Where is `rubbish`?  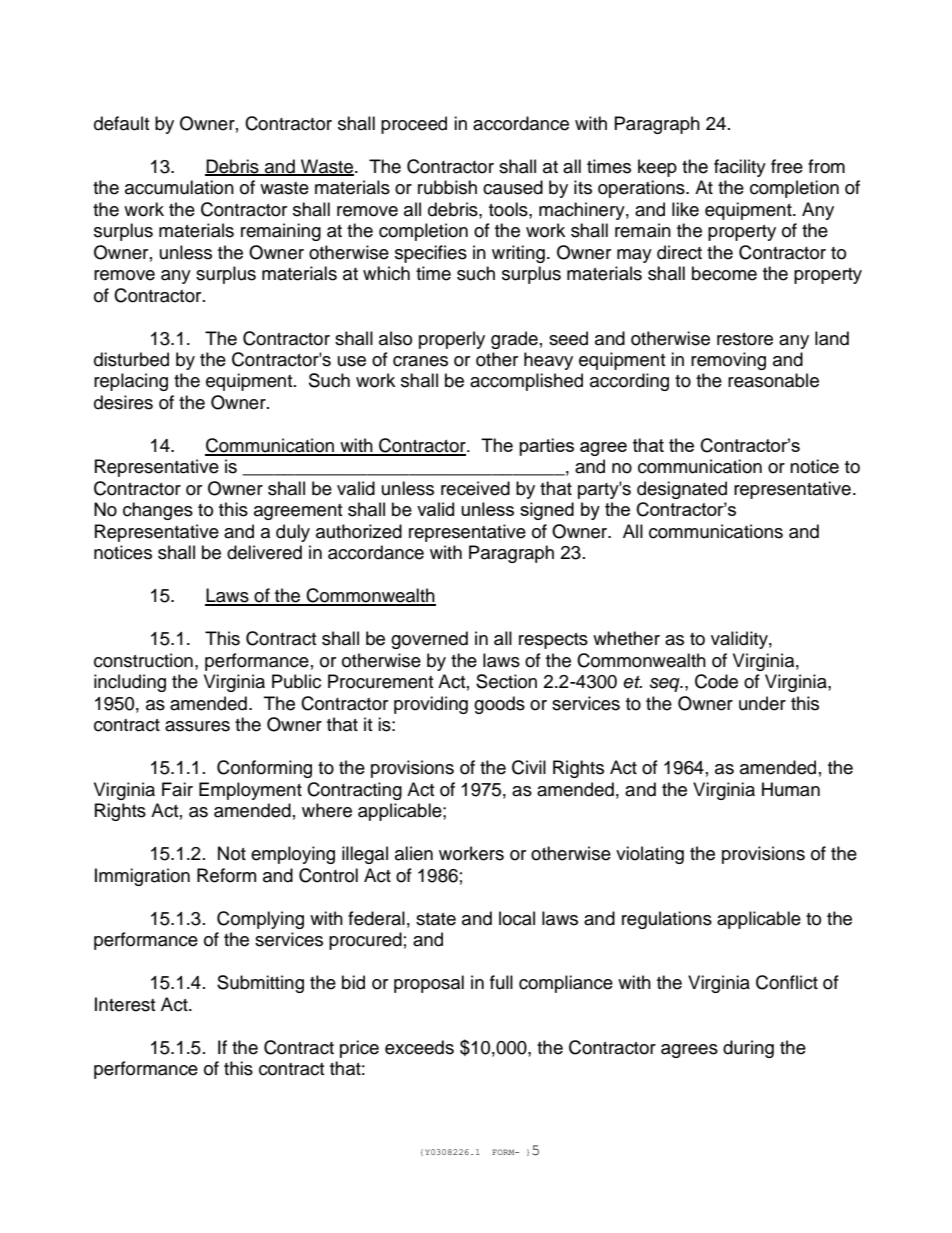
rubbish is located at coordinates (447, 187).
